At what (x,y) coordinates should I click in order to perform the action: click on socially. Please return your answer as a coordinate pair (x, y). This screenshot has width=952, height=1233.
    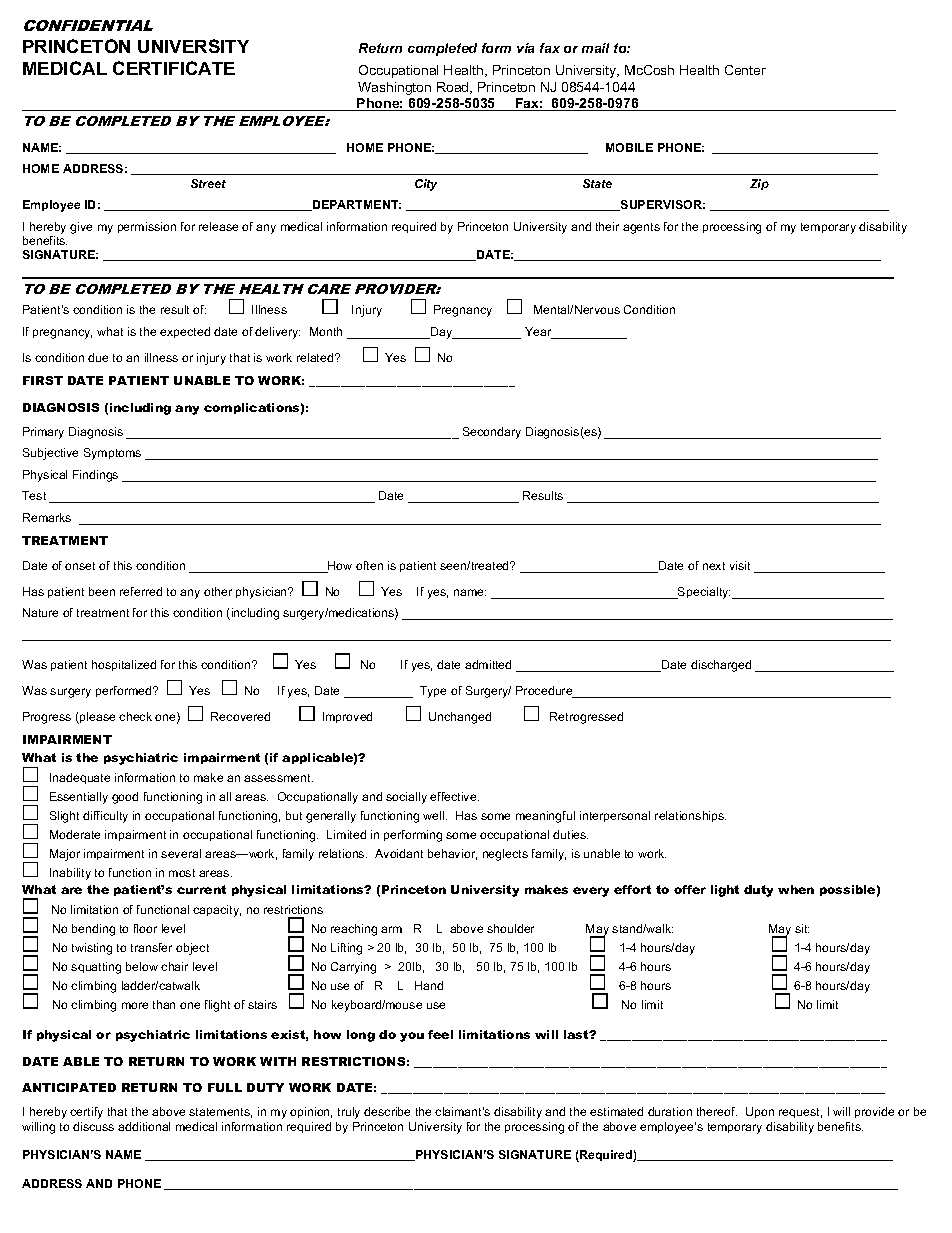
    Looking at the image, I should click on (406, 798).
